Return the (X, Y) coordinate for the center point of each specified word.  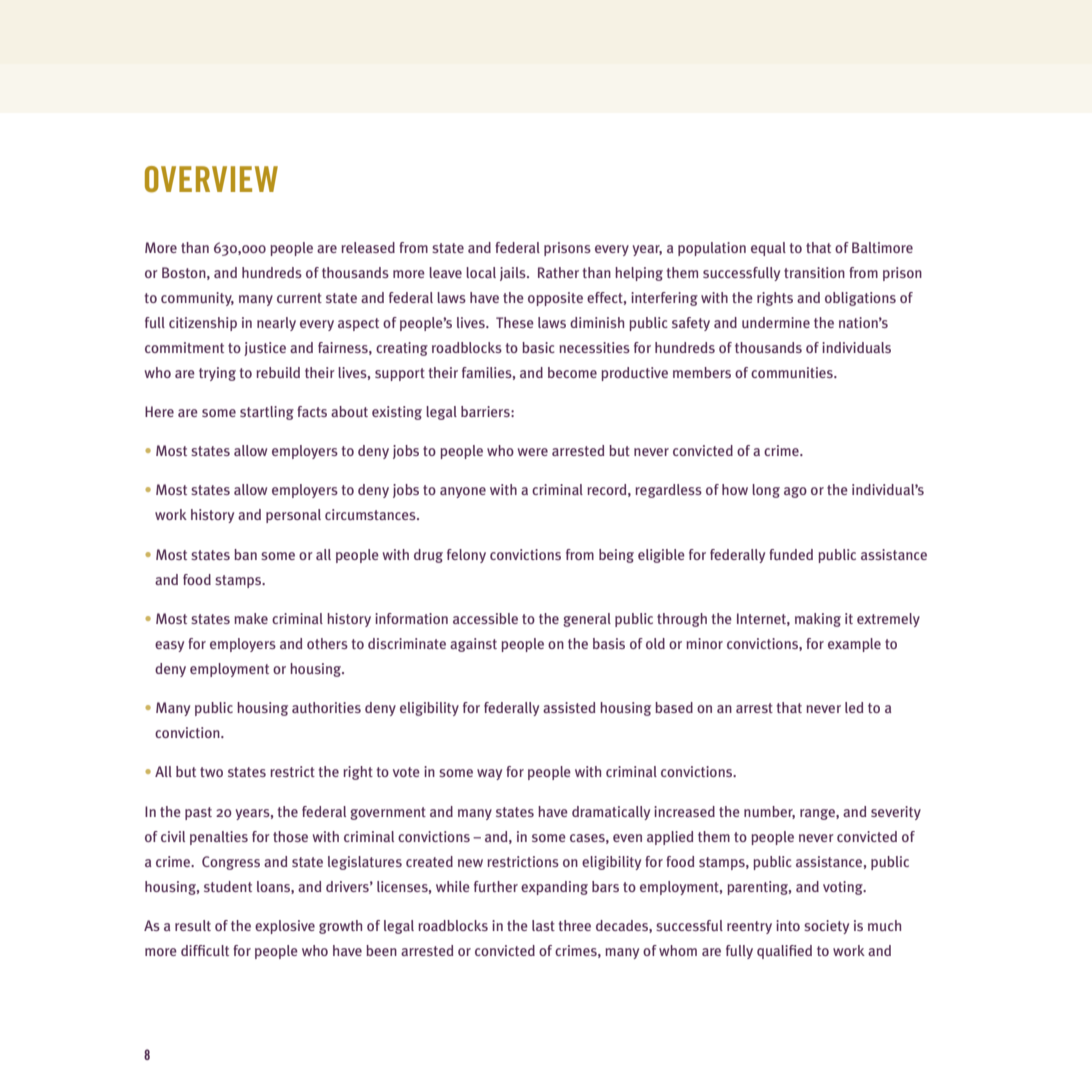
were (533, 452)
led (854, 707)
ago (795, 492)
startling (267, 413)
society (826, 927)
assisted (569, 707)
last (543, 925)
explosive (285, 927)
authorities (326, 707)
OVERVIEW (211, 179)
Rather (558, 272)
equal (768, 249)
